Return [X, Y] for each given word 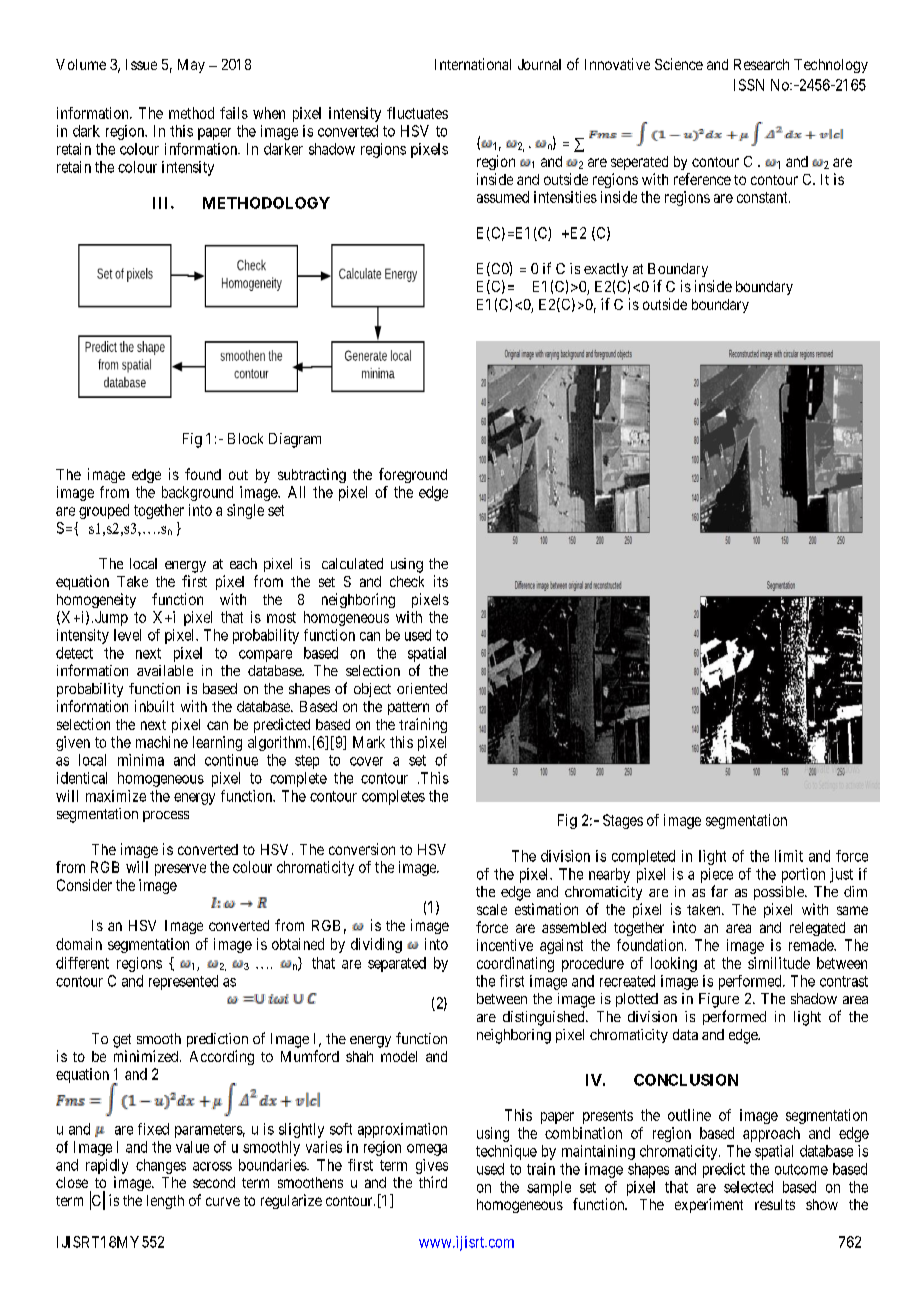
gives [432, 1166]
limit [789, 856]
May [191, 66]
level [127, 635]
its [441, 581]
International [473, 64]
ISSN [749, 85]
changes [161, 1166]
